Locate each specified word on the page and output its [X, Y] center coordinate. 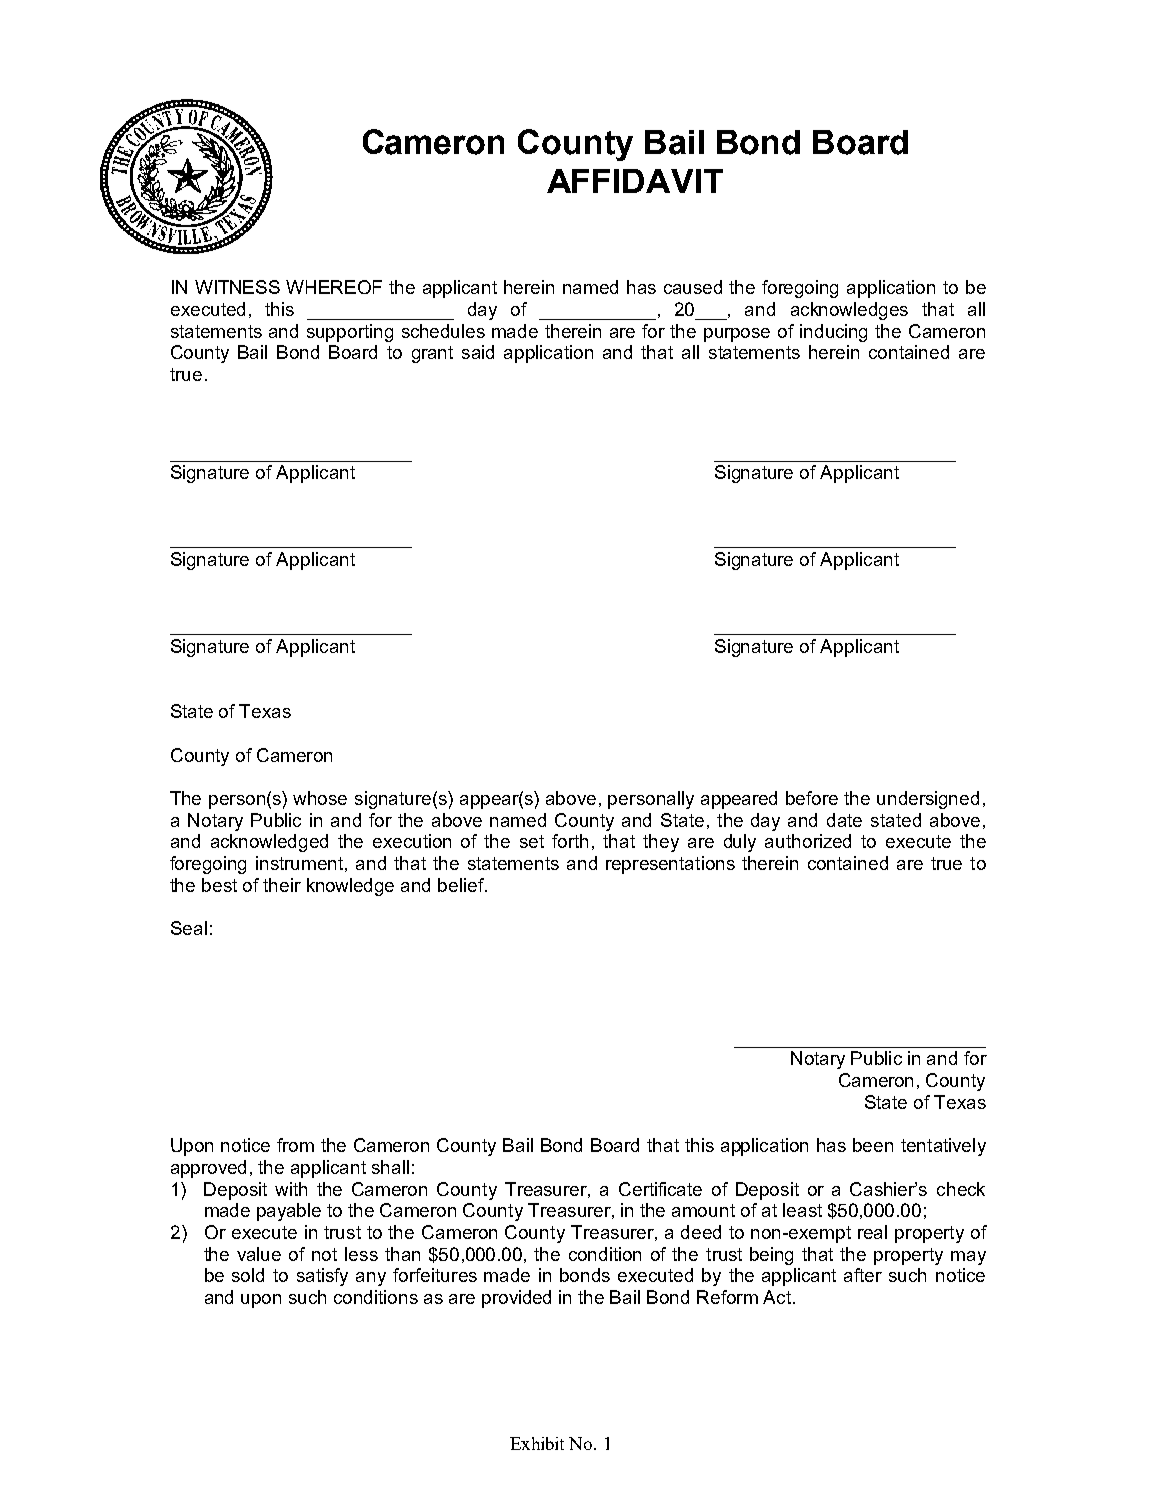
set [532, 841]
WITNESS [237, 287]
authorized [808, 841]
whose [320, 798]
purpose [737, 335]
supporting [350, 333]
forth [570, 841]
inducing [833, 333]
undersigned [928, 800]
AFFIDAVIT [635, 181]
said [478, 352]
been [873, 1145]
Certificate [660, 1189]
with [291, 1189]
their [282, 885]
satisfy [322, 1277]
